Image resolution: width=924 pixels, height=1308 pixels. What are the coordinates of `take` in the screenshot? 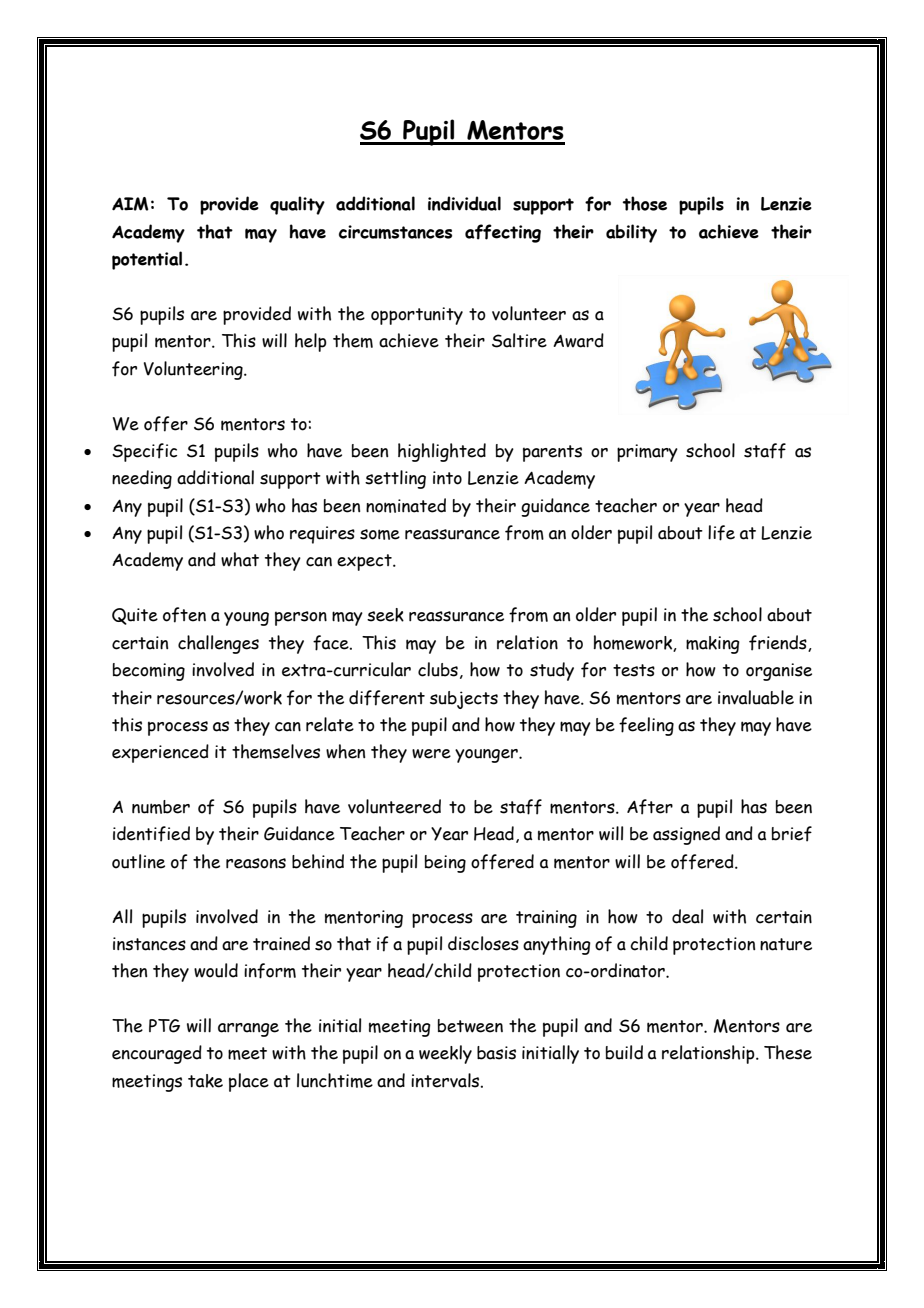 It's located at (205, 1081).
